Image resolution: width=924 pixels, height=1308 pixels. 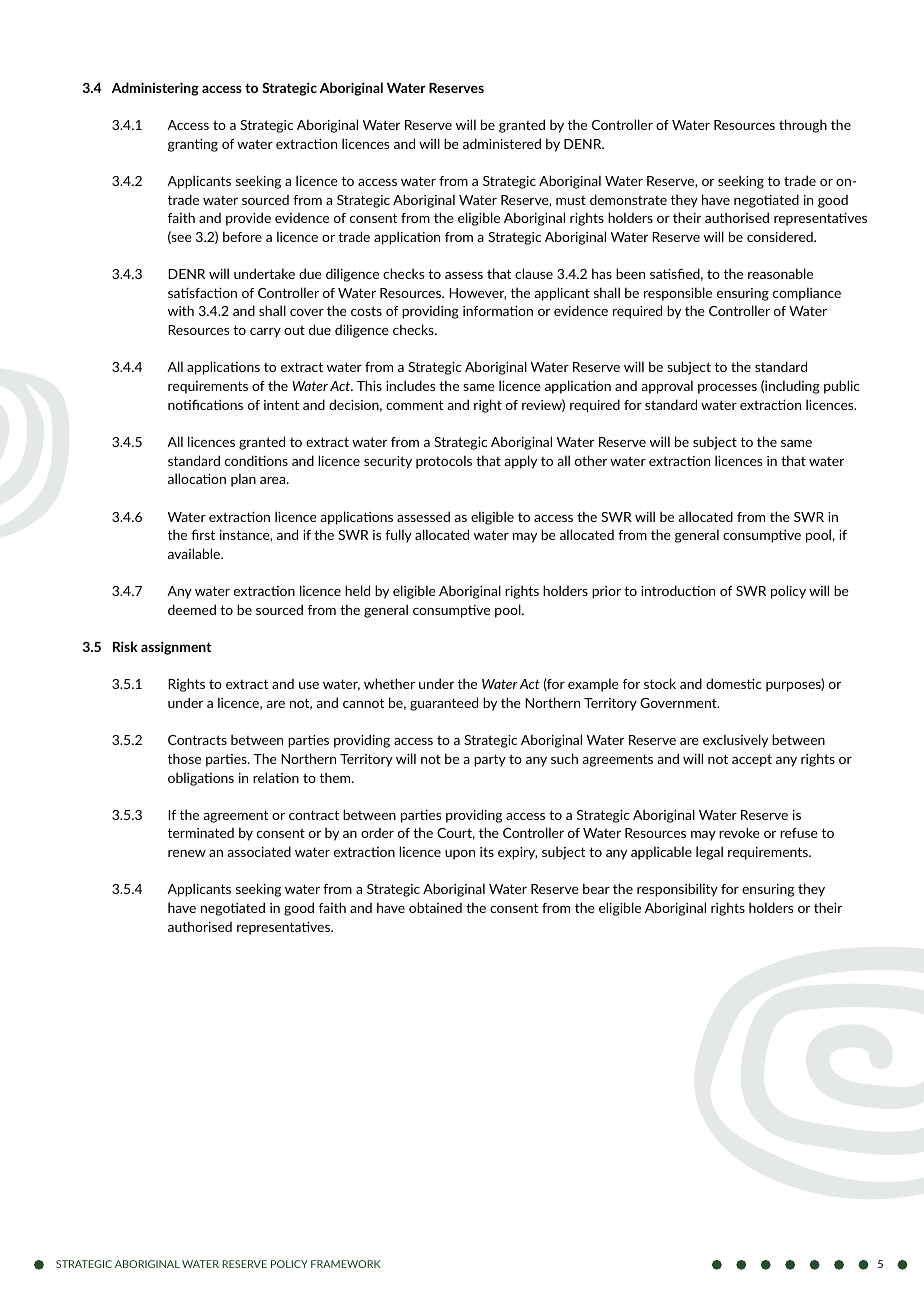 What do you see at coordinates (727, 389) in the screenshot?
I see `processes` at bounding box center [727, 389].
